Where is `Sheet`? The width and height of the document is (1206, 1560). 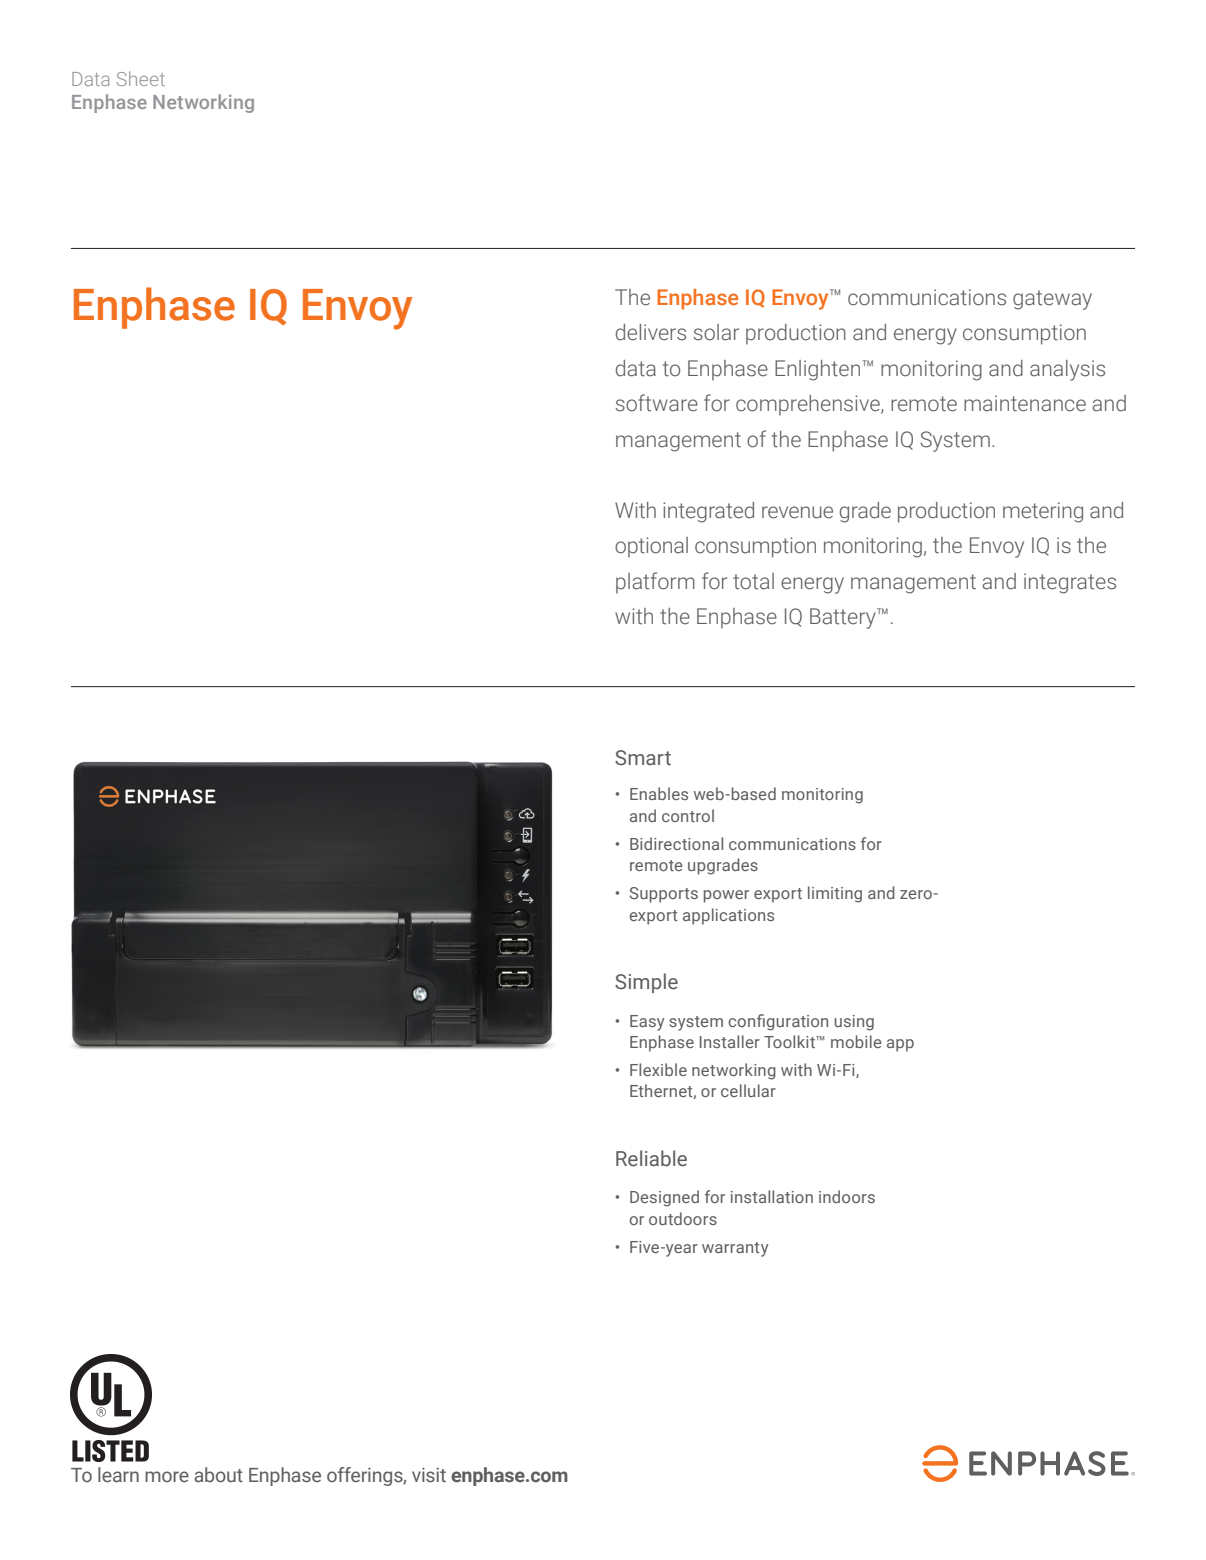 Sheet is located at coordinates (141, 78).
